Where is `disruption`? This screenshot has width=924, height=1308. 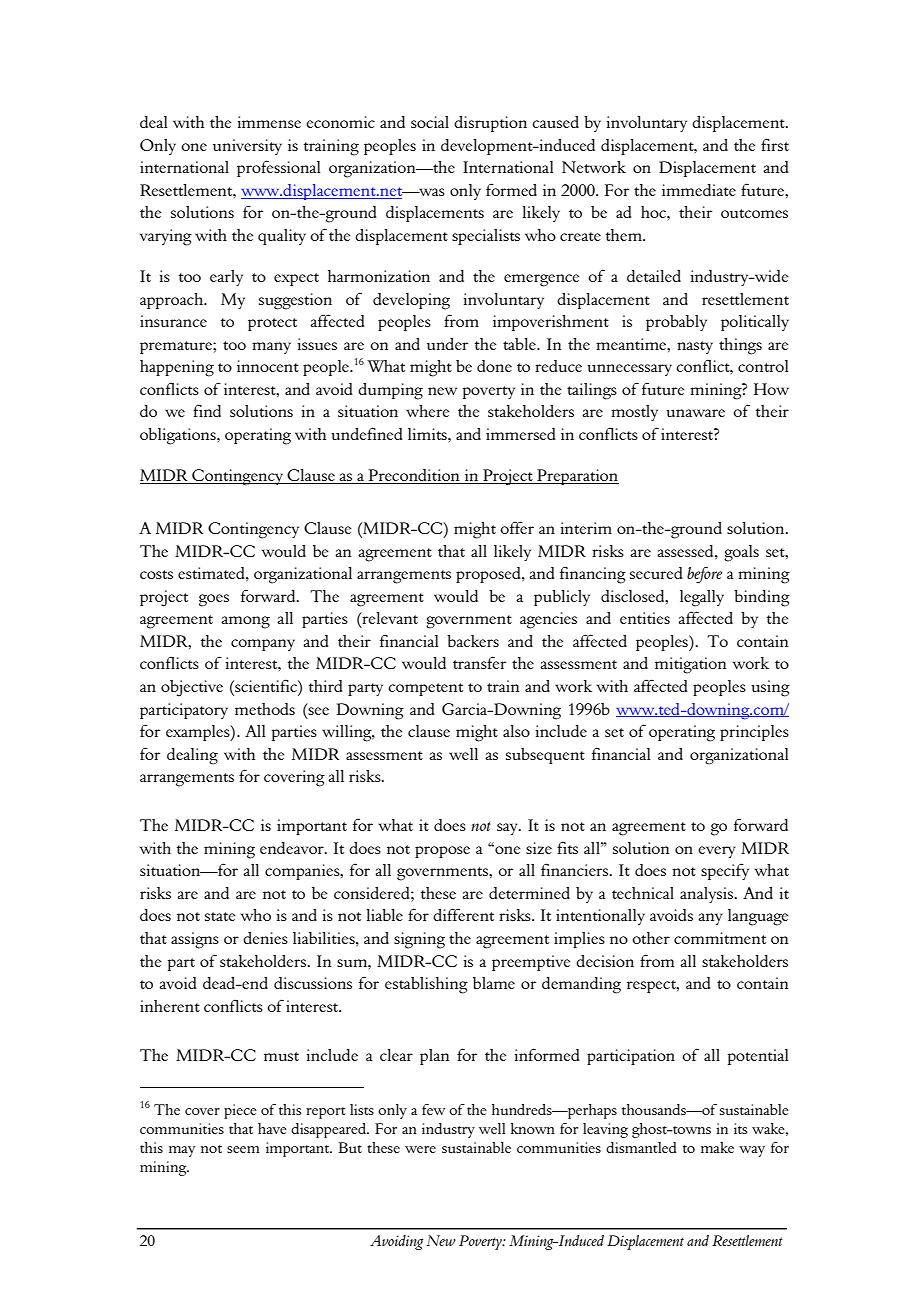
disruption is located at coordinates (490, 124).
